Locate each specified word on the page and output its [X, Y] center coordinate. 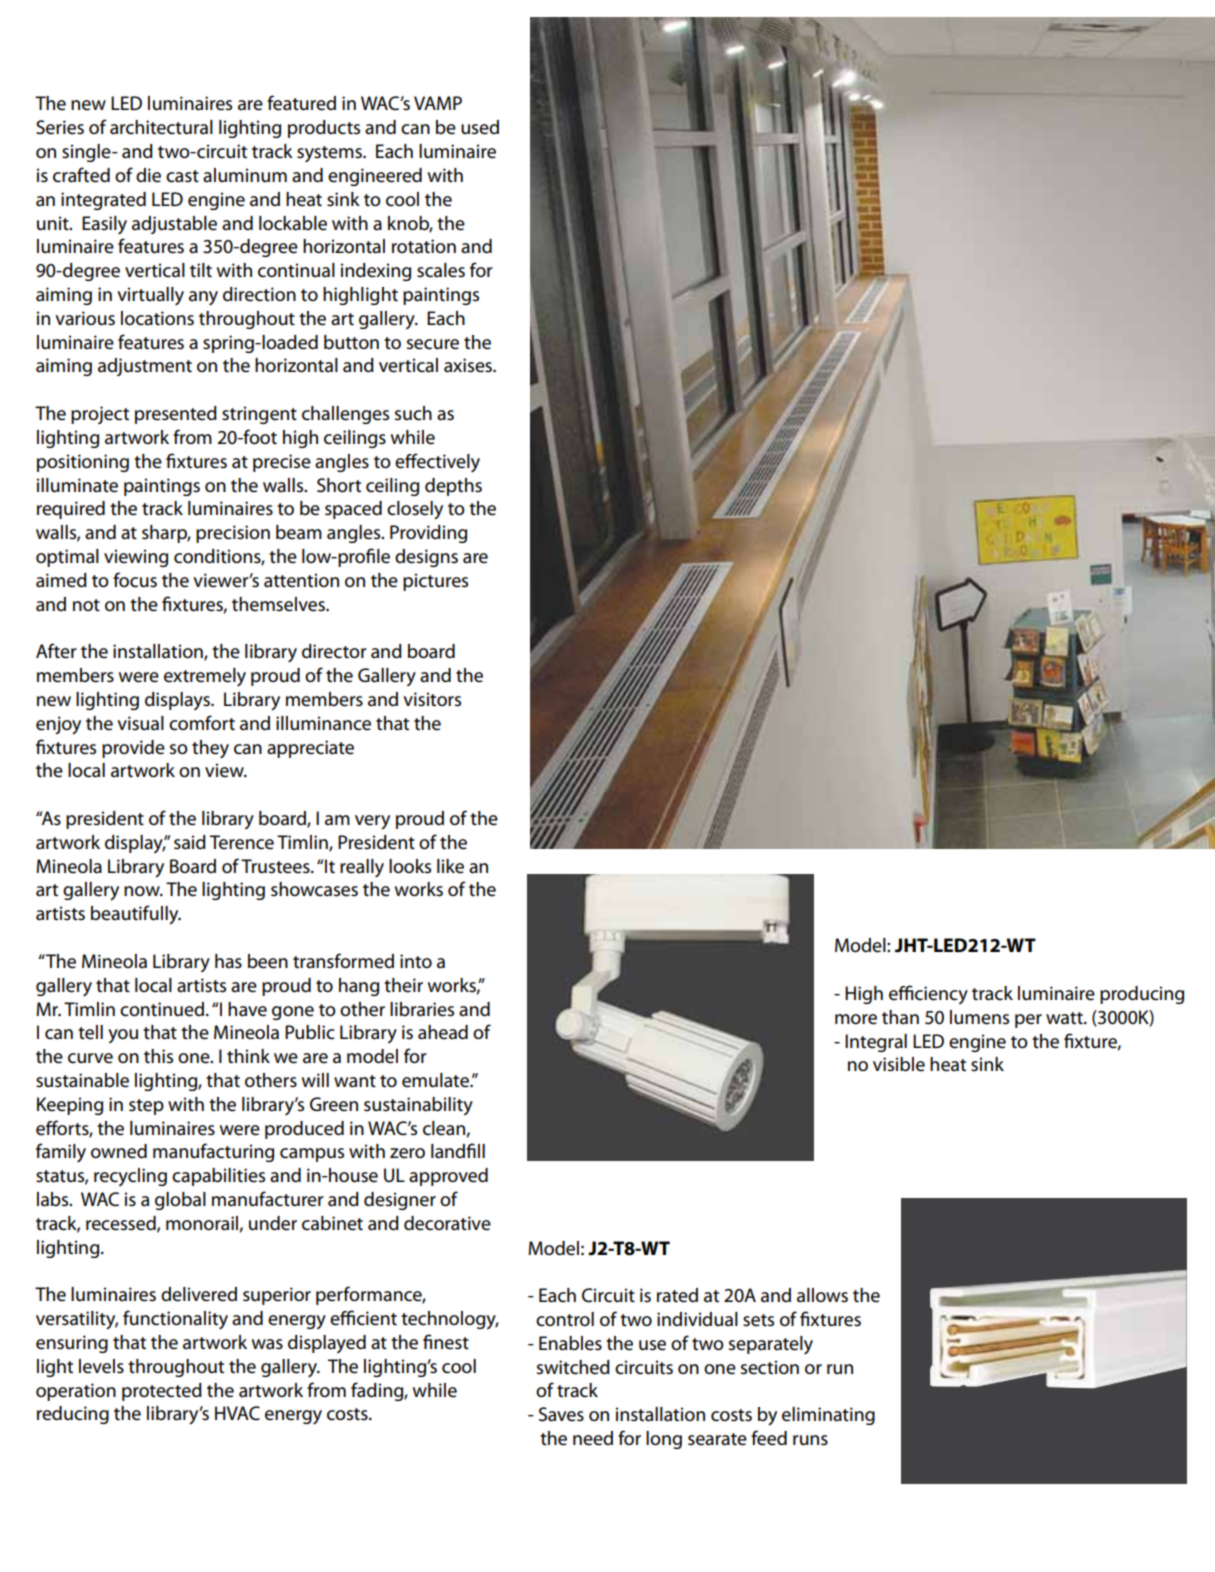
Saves [561, 1414]
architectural [161, 127]
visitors [432, 699]
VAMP [438, 103]
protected [162, 1392]
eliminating [828, 1416]
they [210, 749]
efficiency [928, 995]
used [480, 127]
